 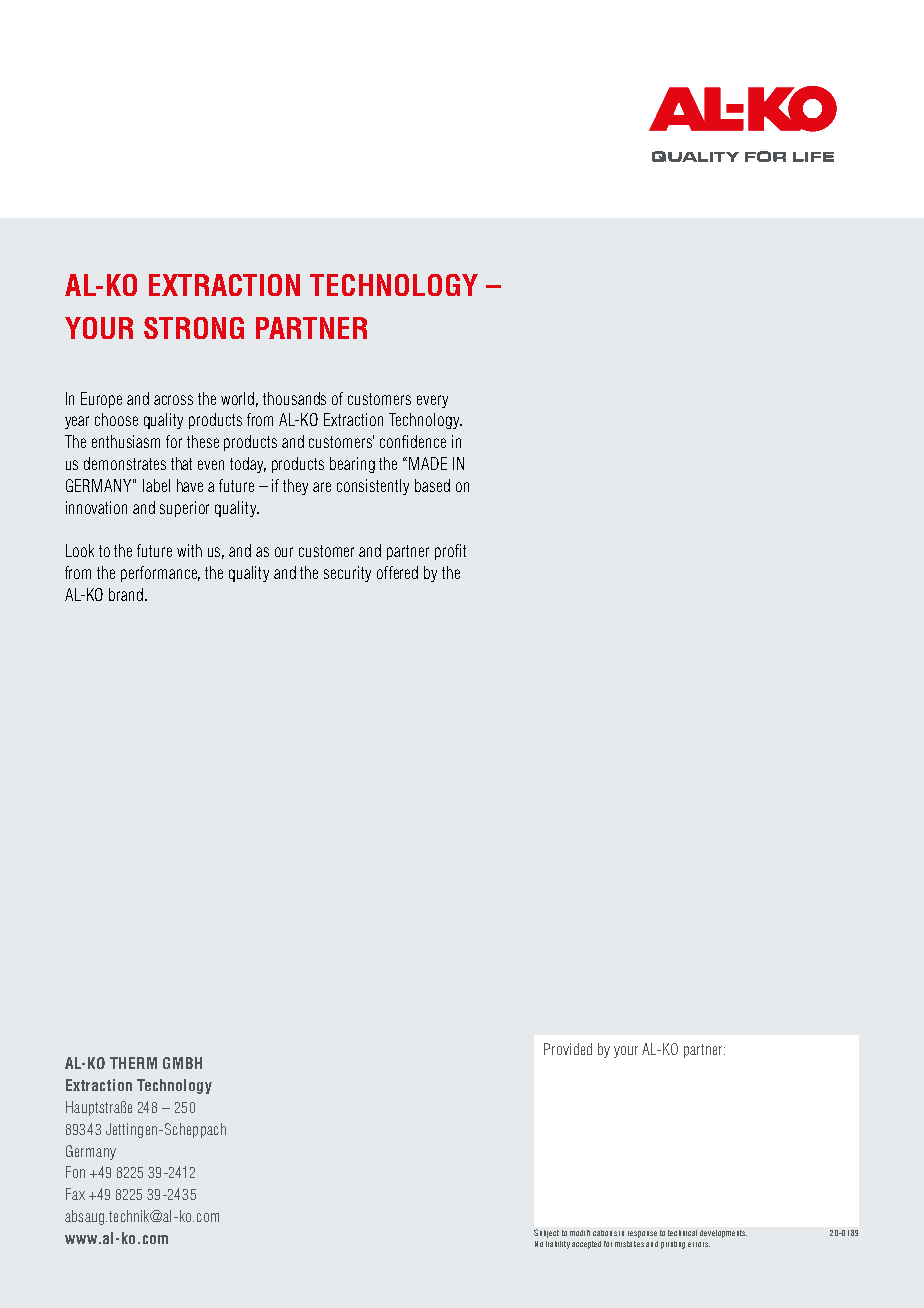 I want to click on brand, so click(x=126, y=594).
